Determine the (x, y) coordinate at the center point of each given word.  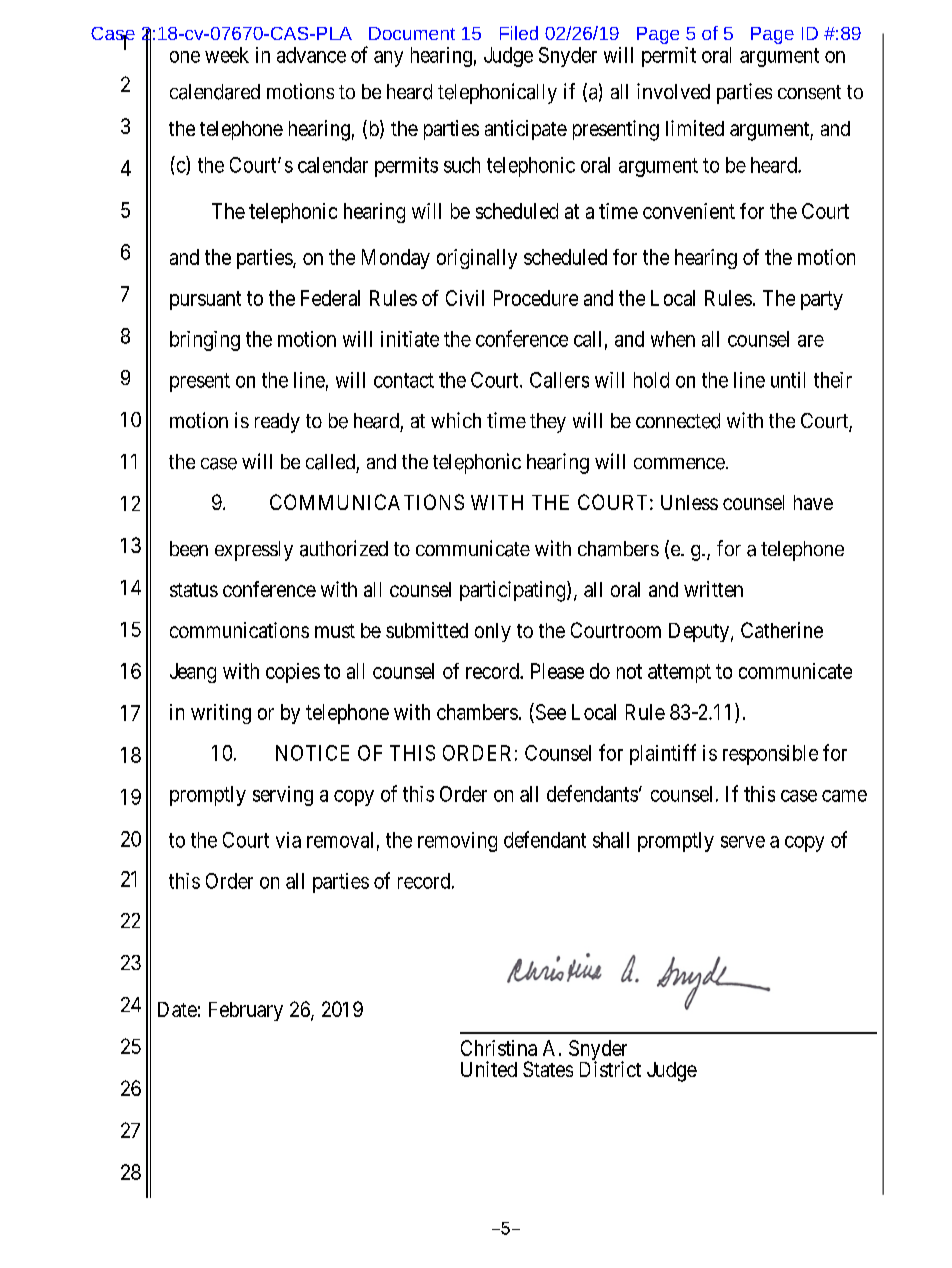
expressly (254, 551)
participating (514, 591)
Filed (519, 33)
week (227, 55)
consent (809, 92)
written (713, 589)
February (246, 1011)
